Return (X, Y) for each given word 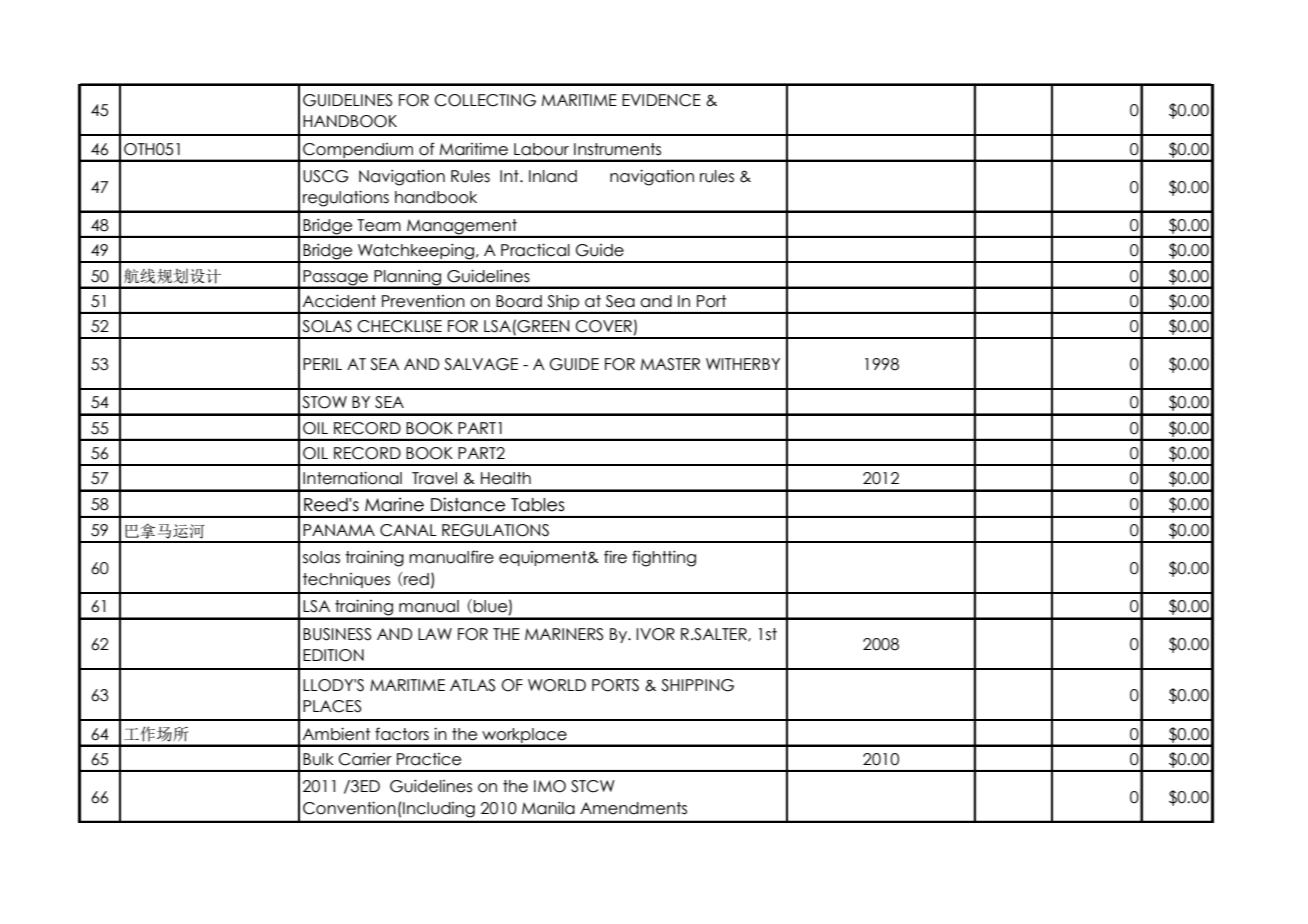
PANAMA (339, 530)
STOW (324, 402)
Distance (468, 504)
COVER (603, 326)
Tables (538, 505)
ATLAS (472, 685)
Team (379, 225)
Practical (535, 250)
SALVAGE (481, 364)
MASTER (670, 364)
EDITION (333, 655)
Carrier (365, 759)
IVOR (655, 634)
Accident (339, 301)
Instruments (617, 149)
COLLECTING (485, 100)
